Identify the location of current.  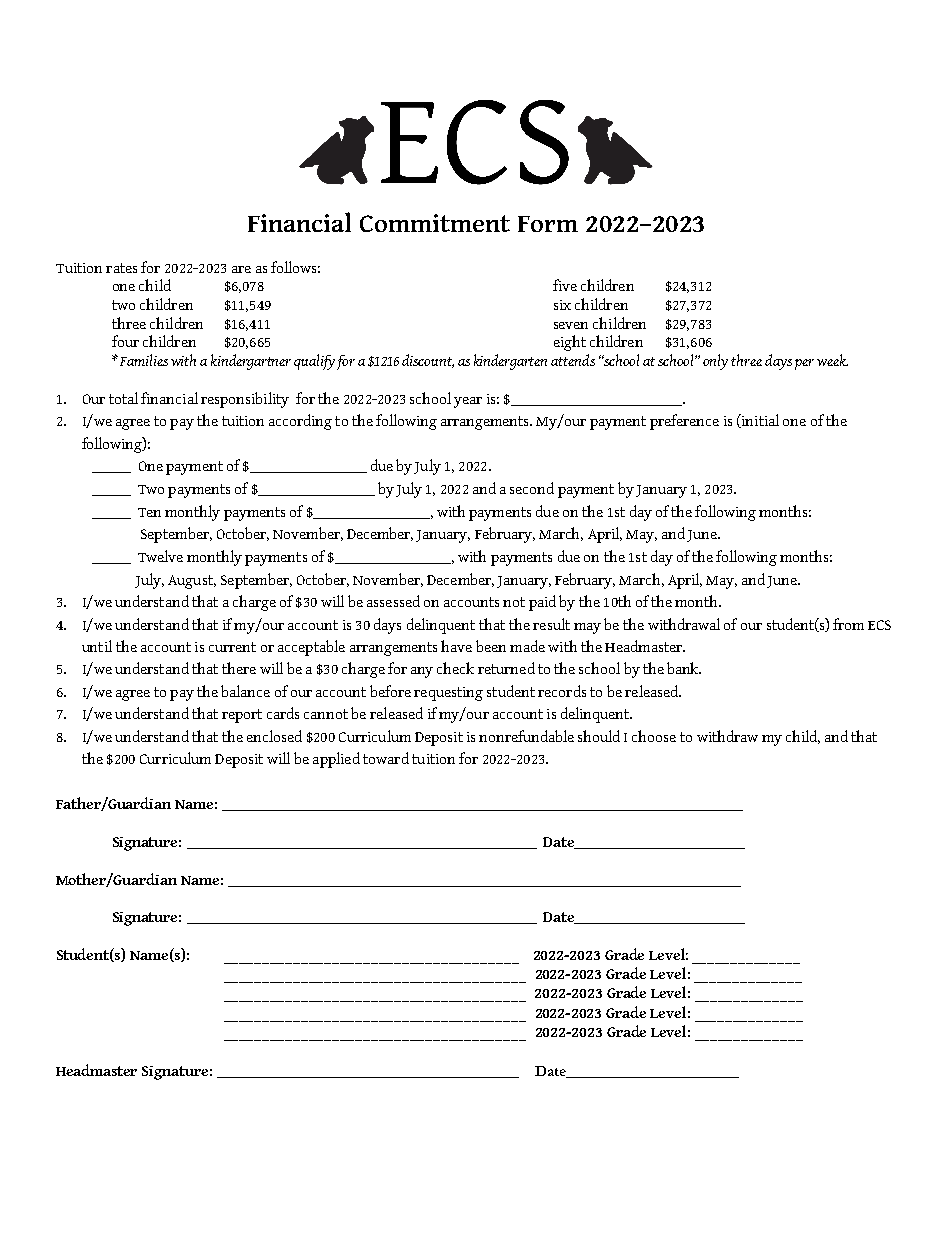
(232, 647).
